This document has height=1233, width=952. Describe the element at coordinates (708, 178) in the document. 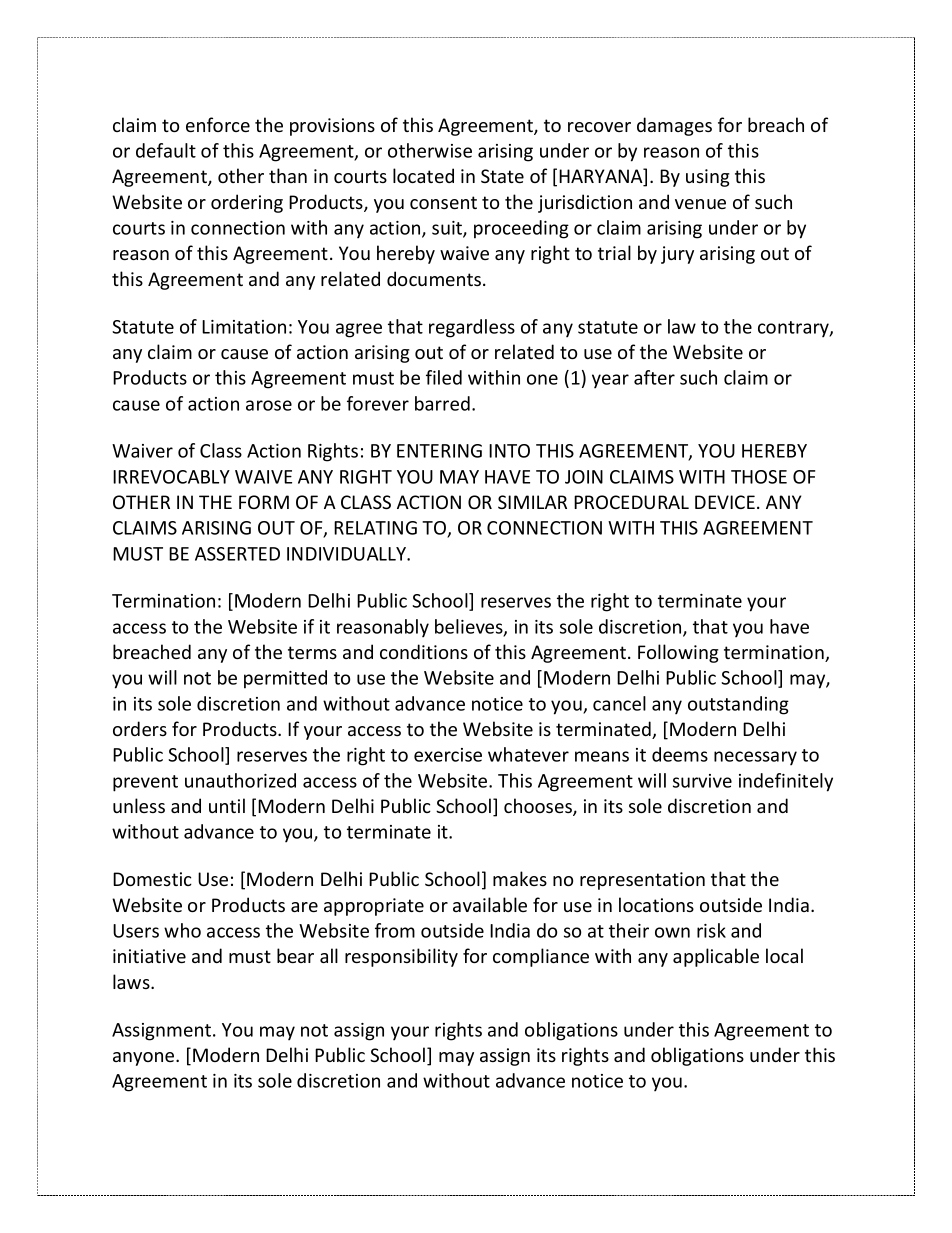

I see `using` at that location.
